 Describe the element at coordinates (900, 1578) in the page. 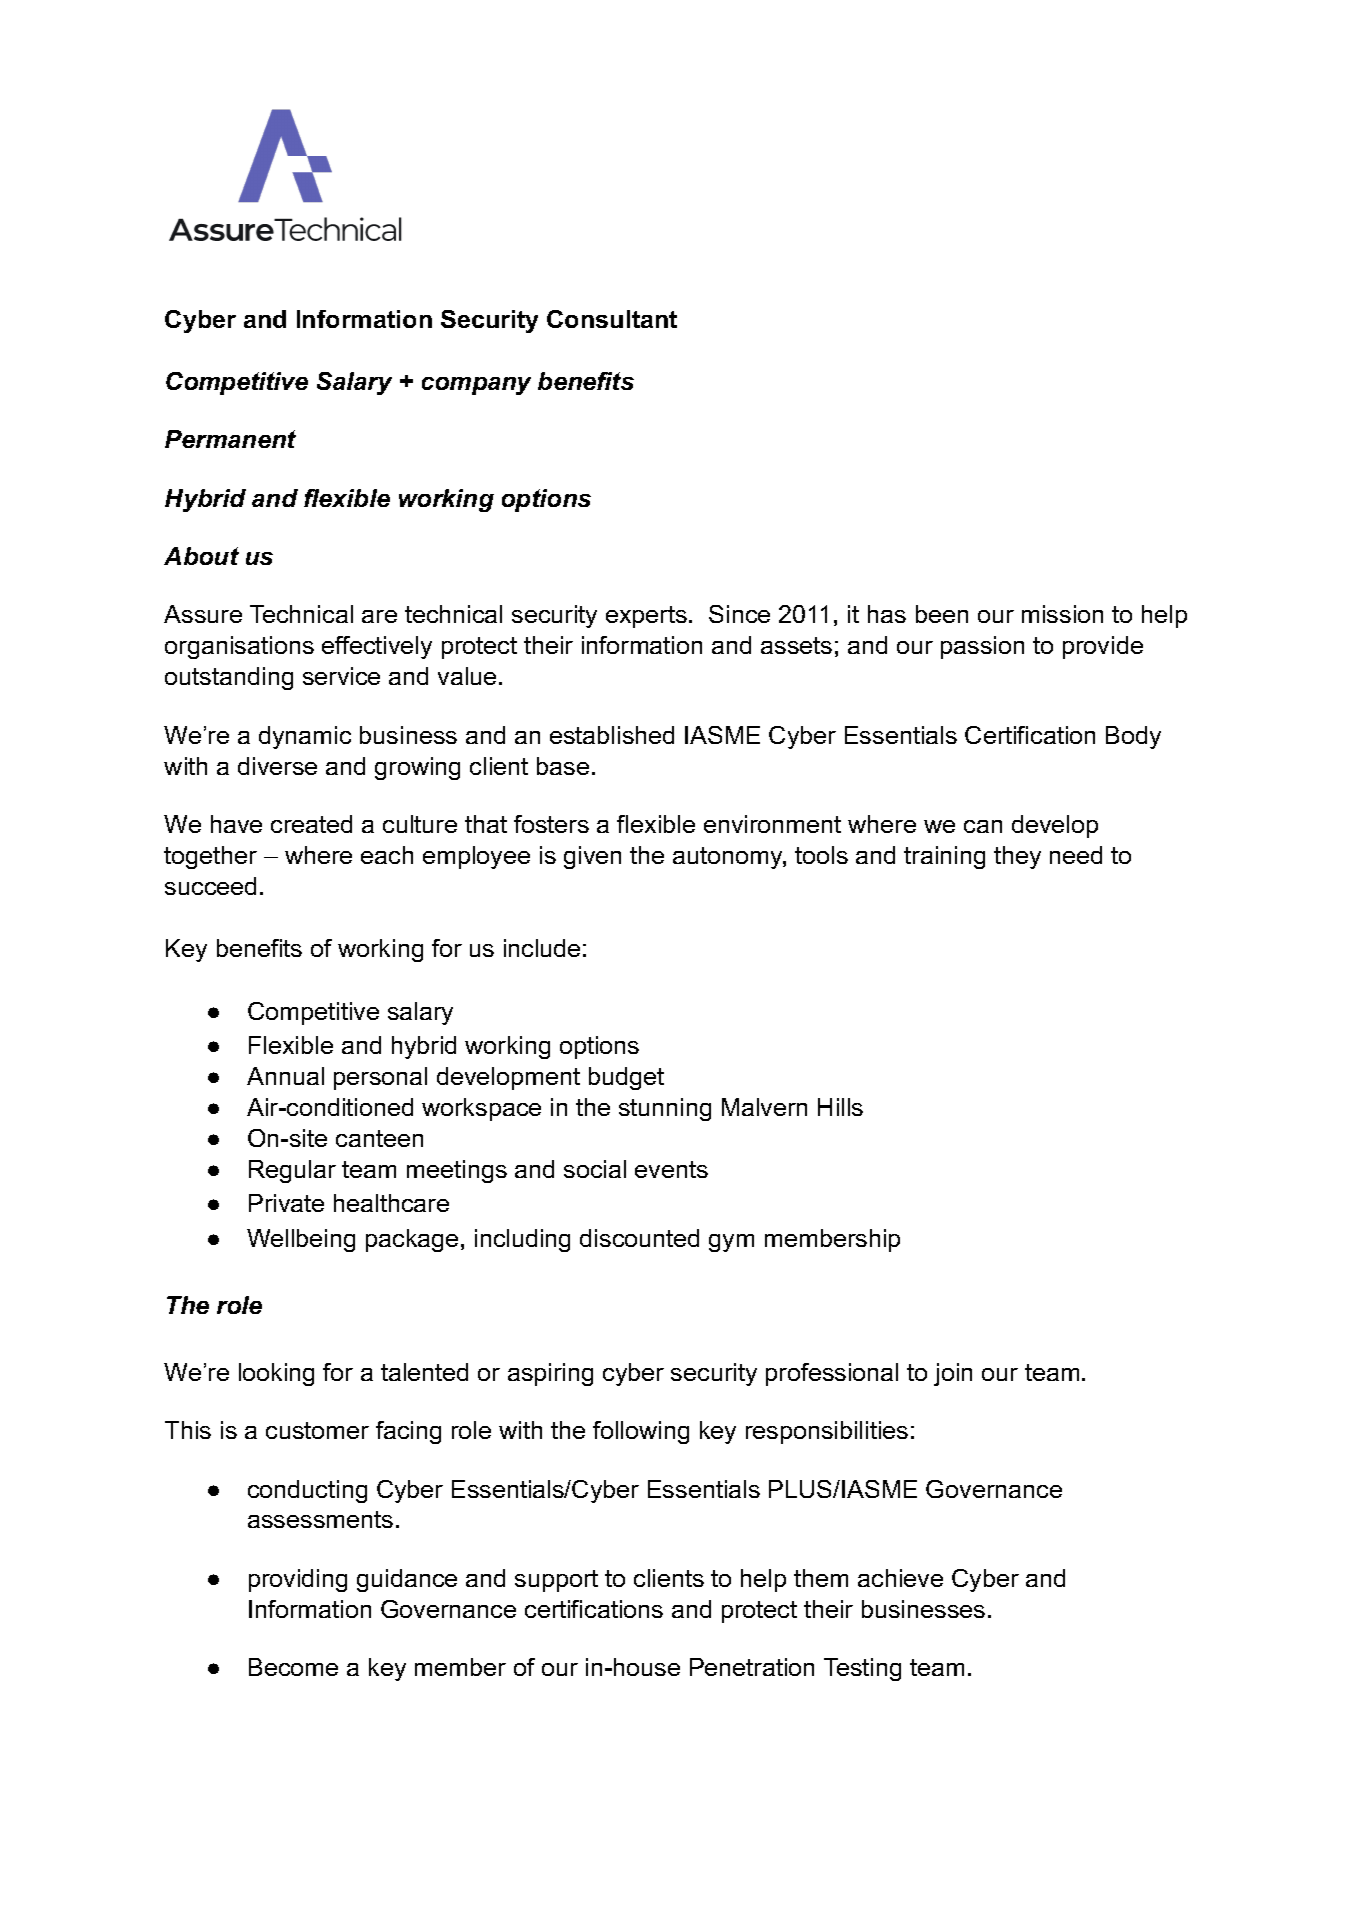

I see `achieve` at that location.
